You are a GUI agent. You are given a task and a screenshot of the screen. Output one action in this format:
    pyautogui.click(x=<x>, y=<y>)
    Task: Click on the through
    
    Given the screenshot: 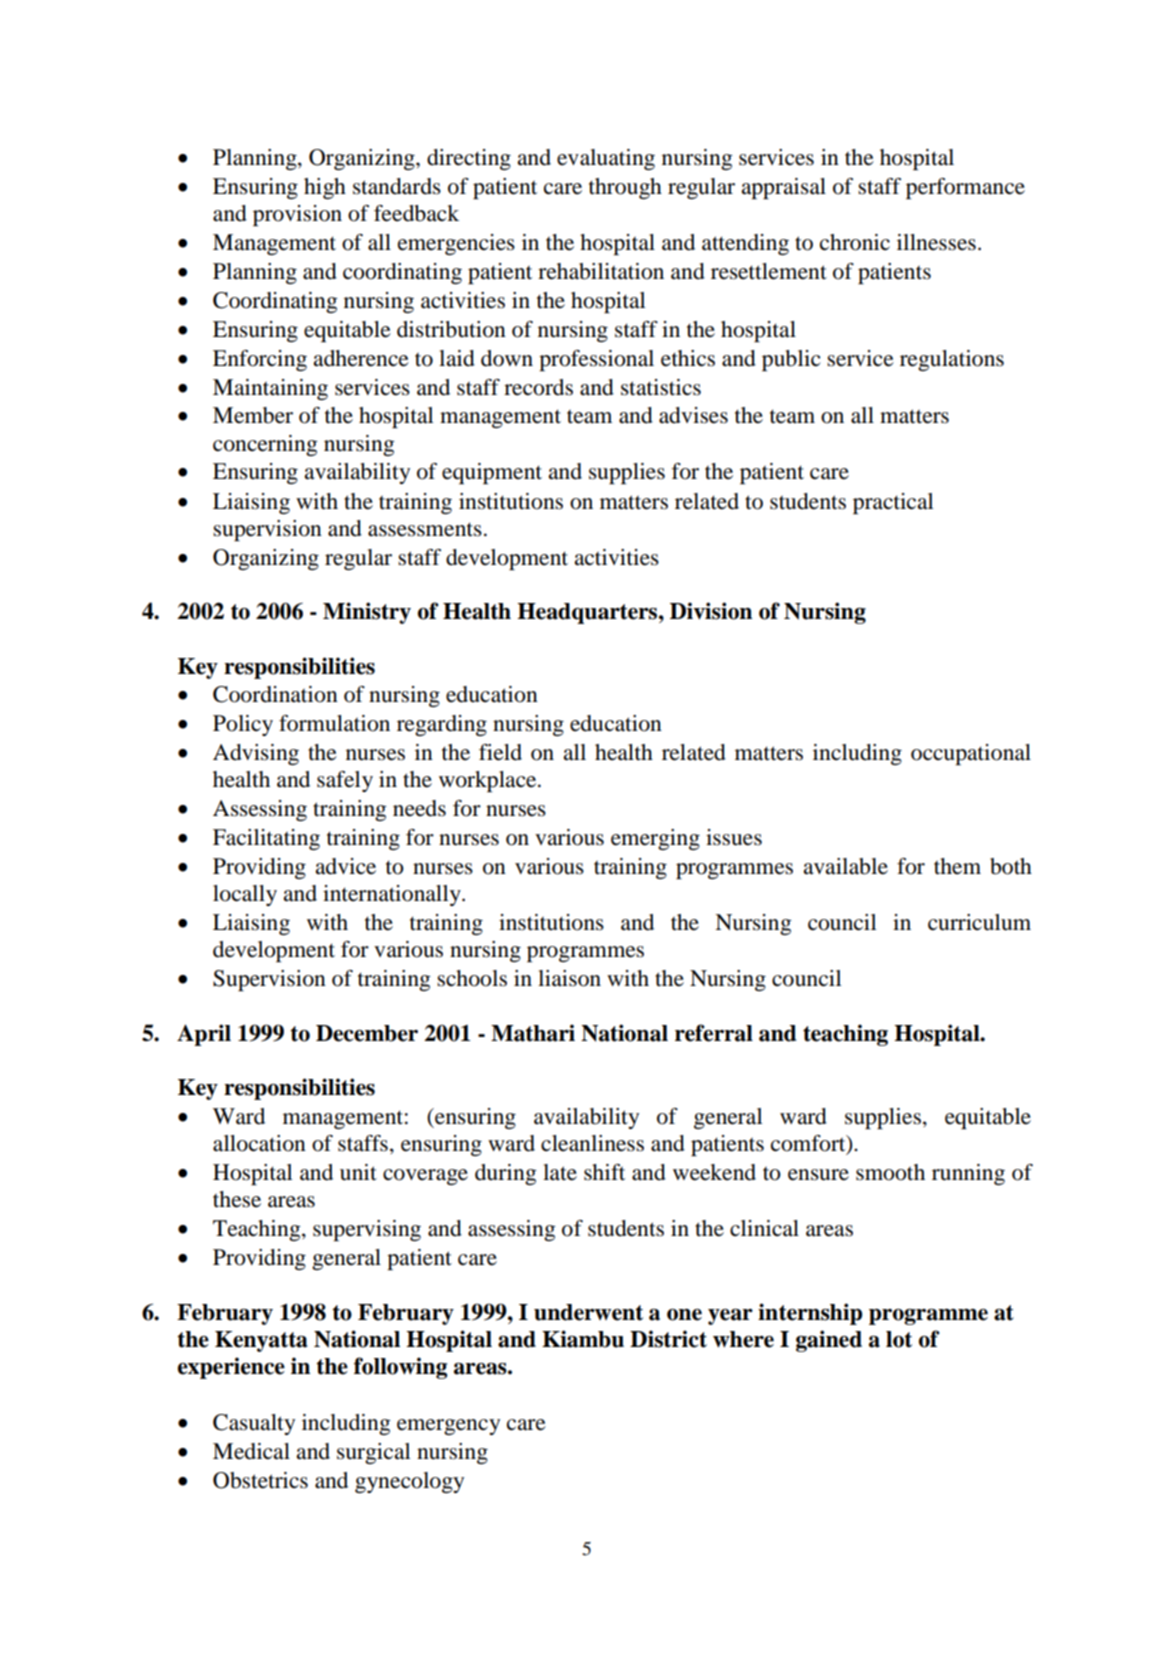 What is the action you would take?
    pyautogui.click(x=625, y=188)
